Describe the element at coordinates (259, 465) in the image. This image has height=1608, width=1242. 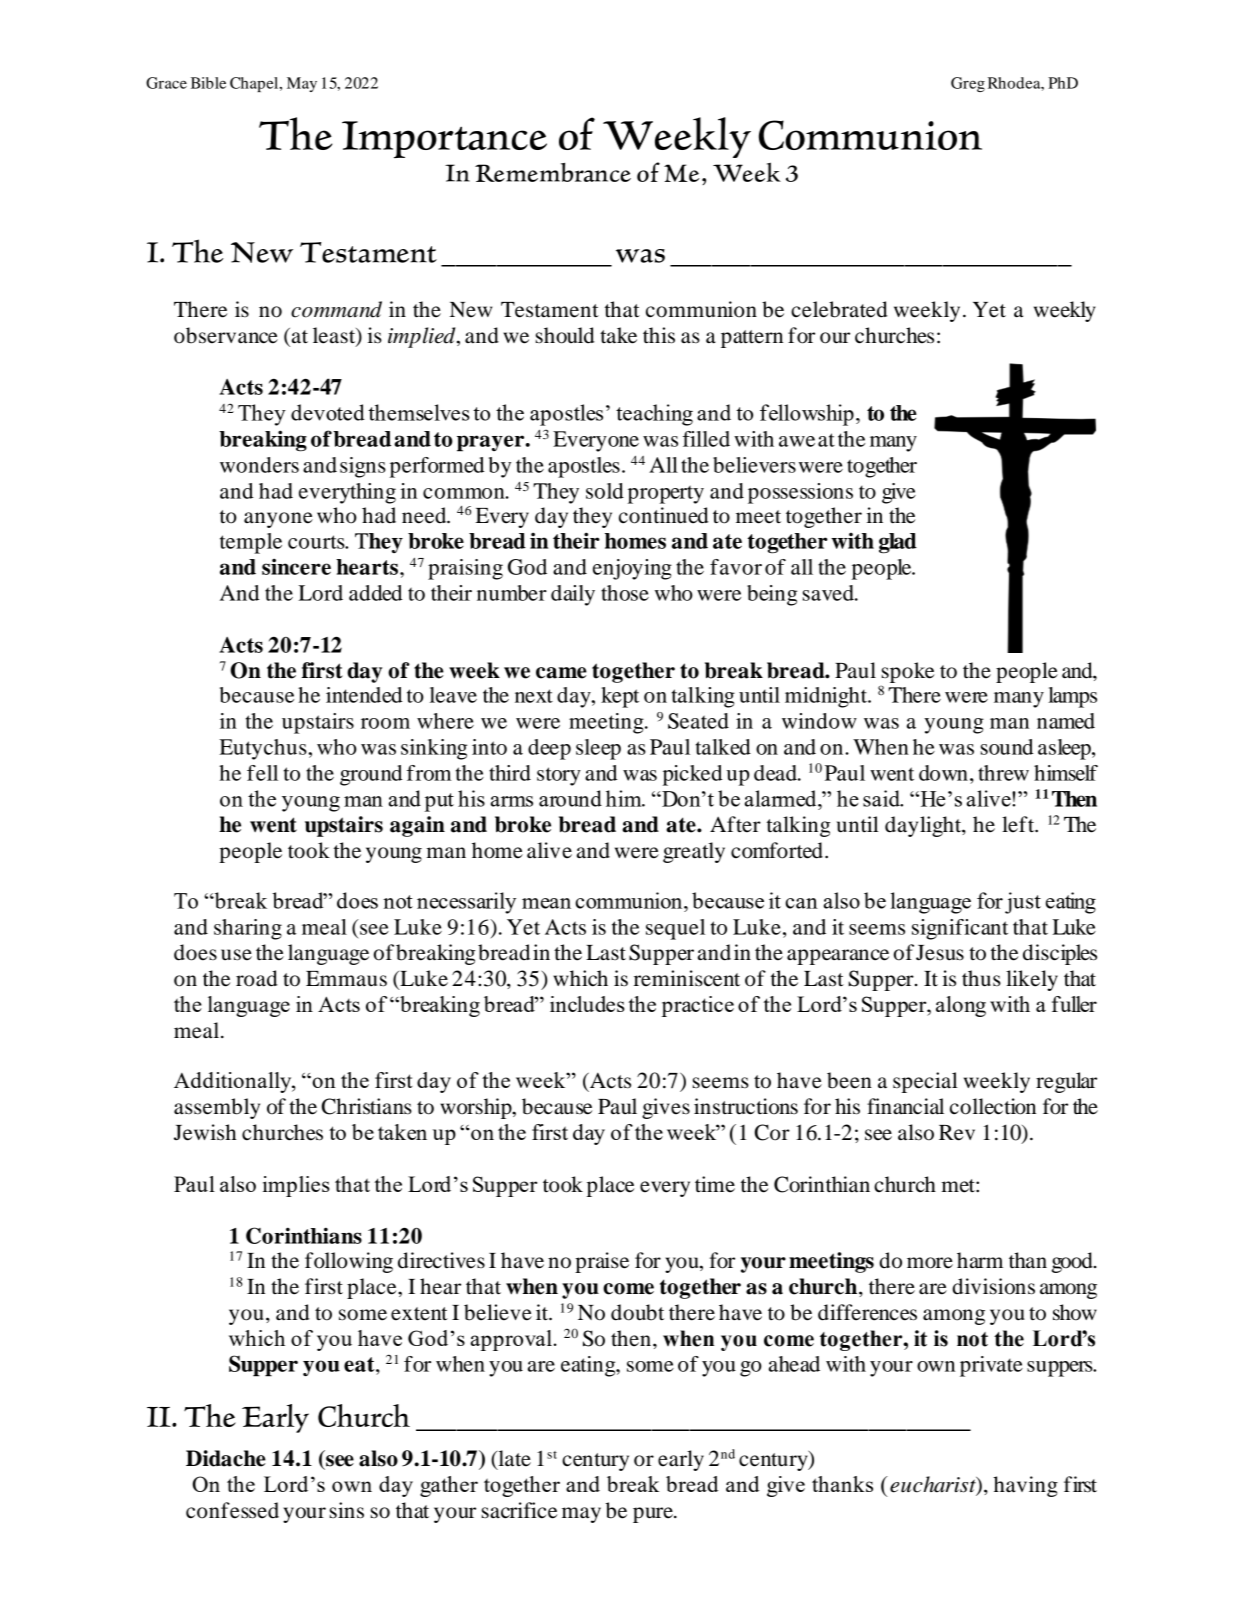
I see `wonders` at that location.
